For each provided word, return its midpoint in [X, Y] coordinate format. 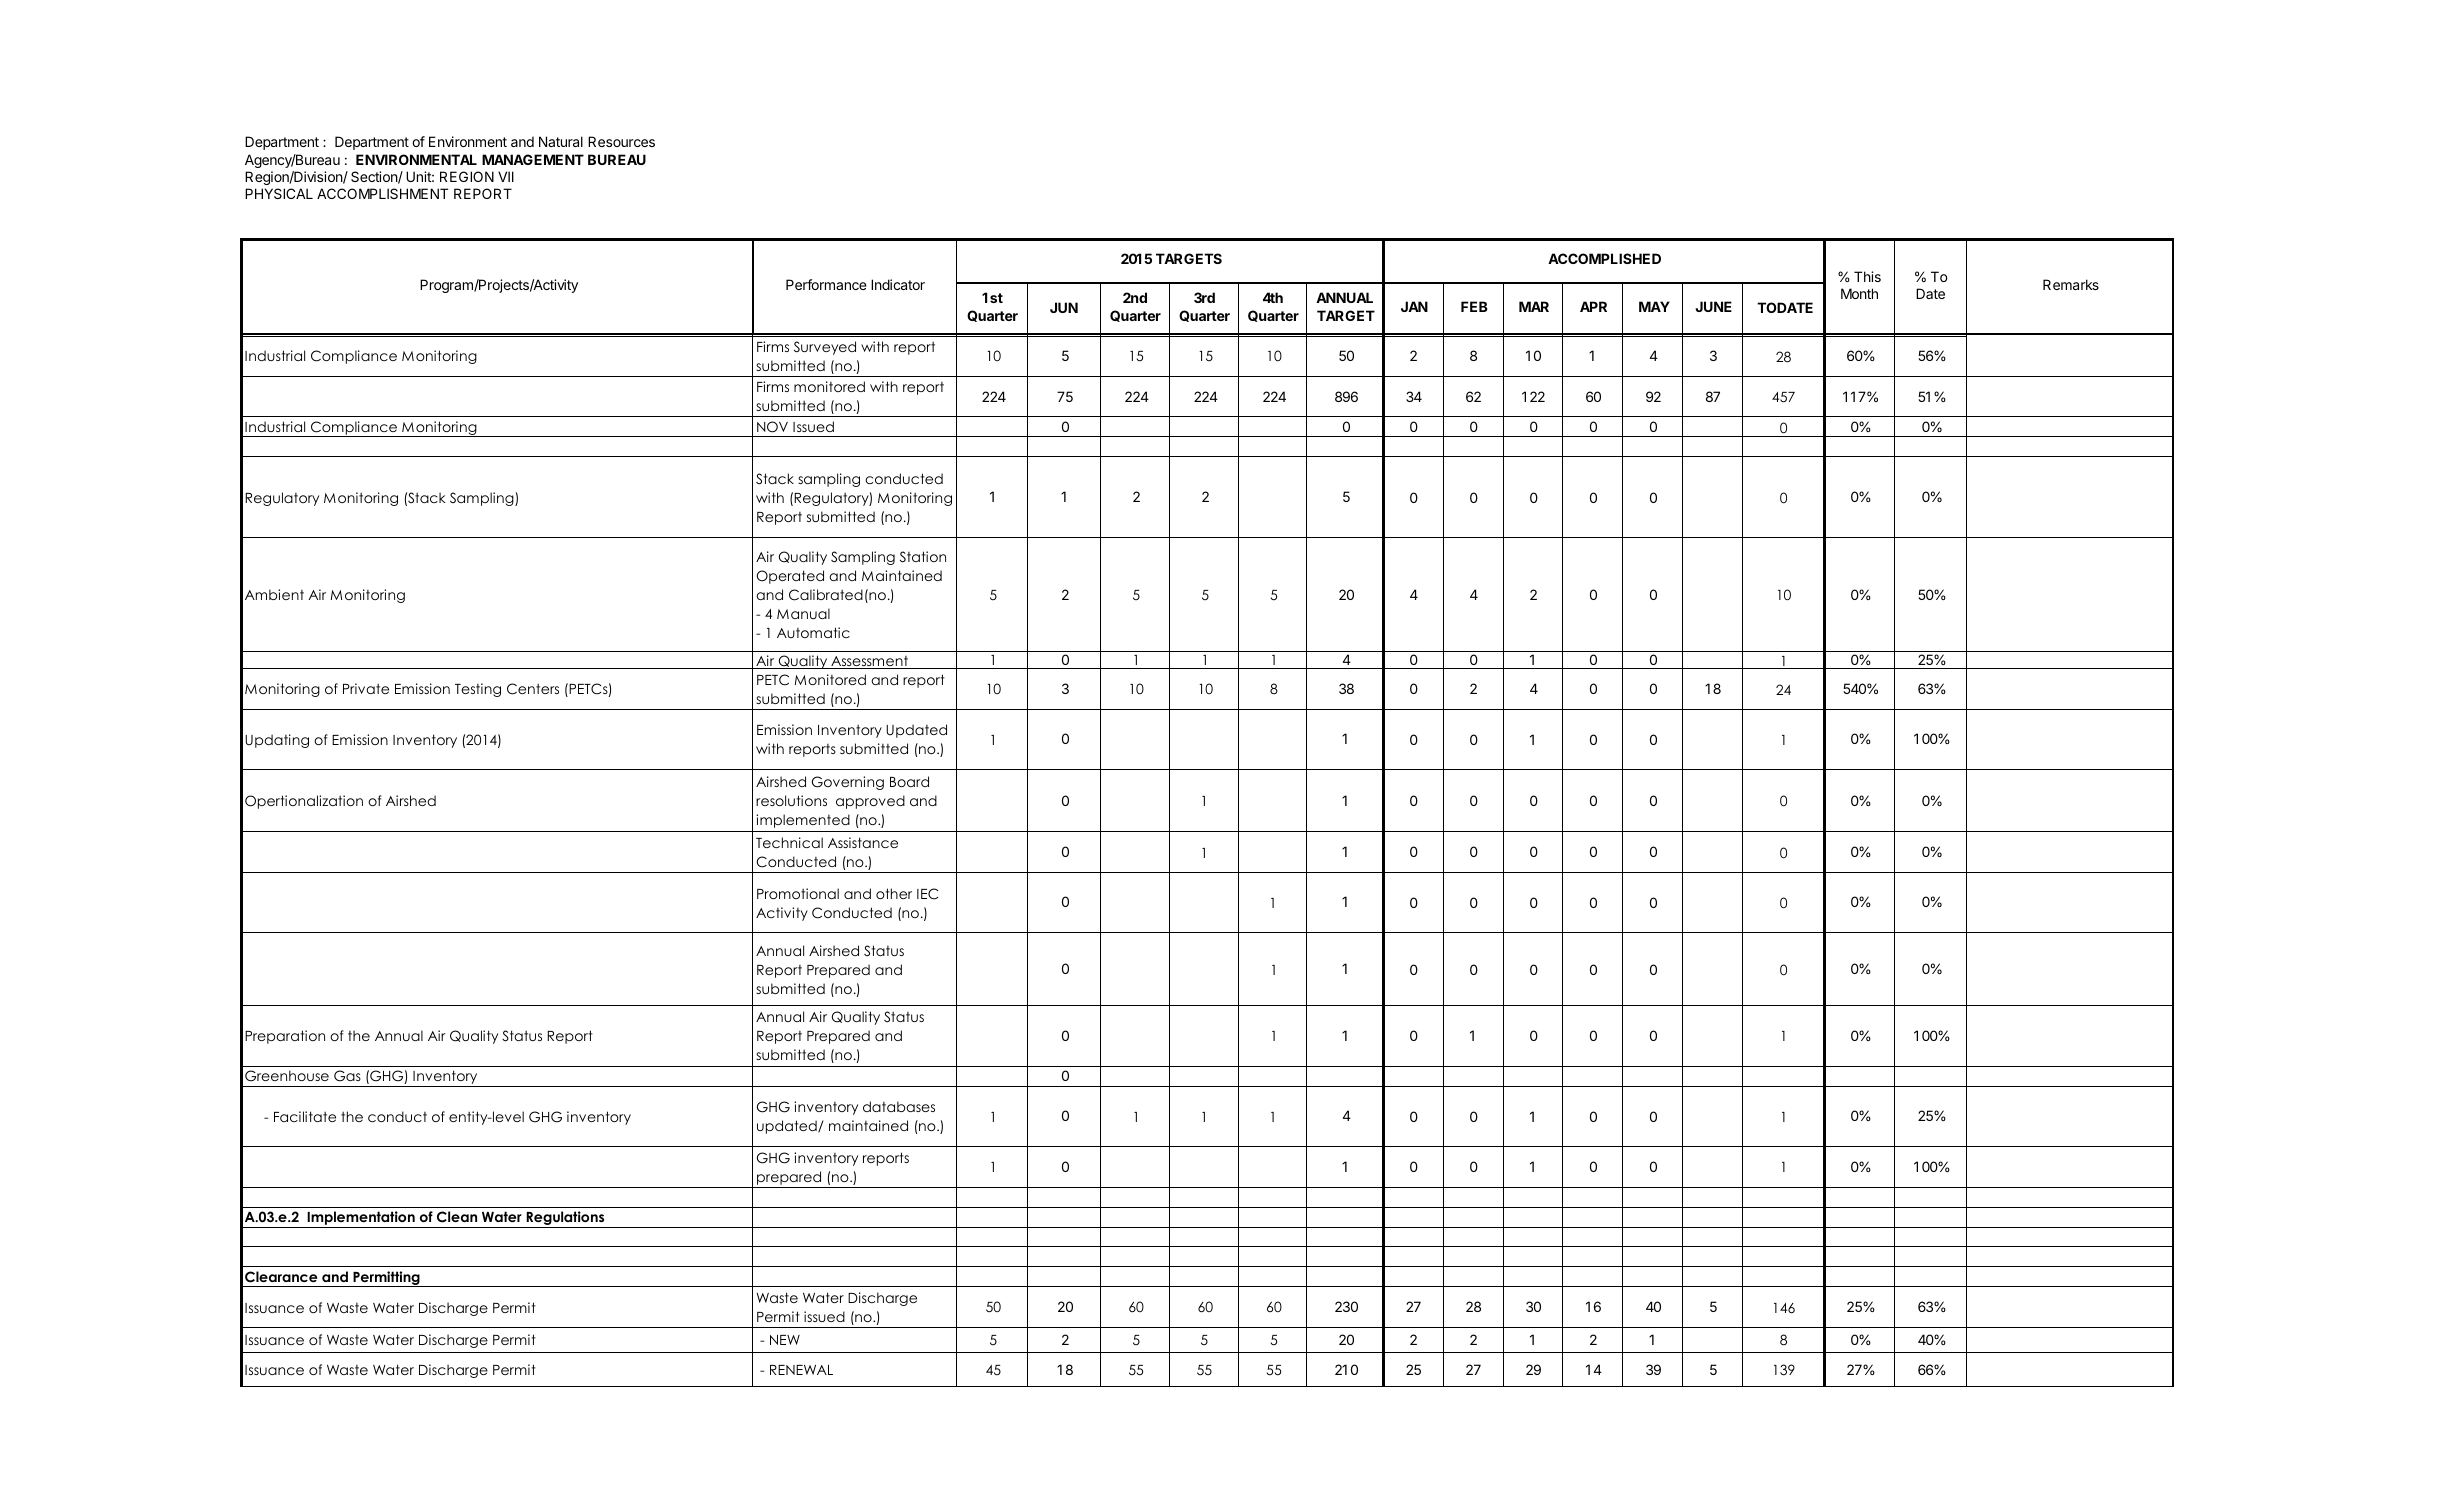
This [1867, 276]
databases [899, 1106]
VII [506, 176]
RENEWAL [801, 1370]
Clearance [281, 1277]
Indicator [898, 284]
